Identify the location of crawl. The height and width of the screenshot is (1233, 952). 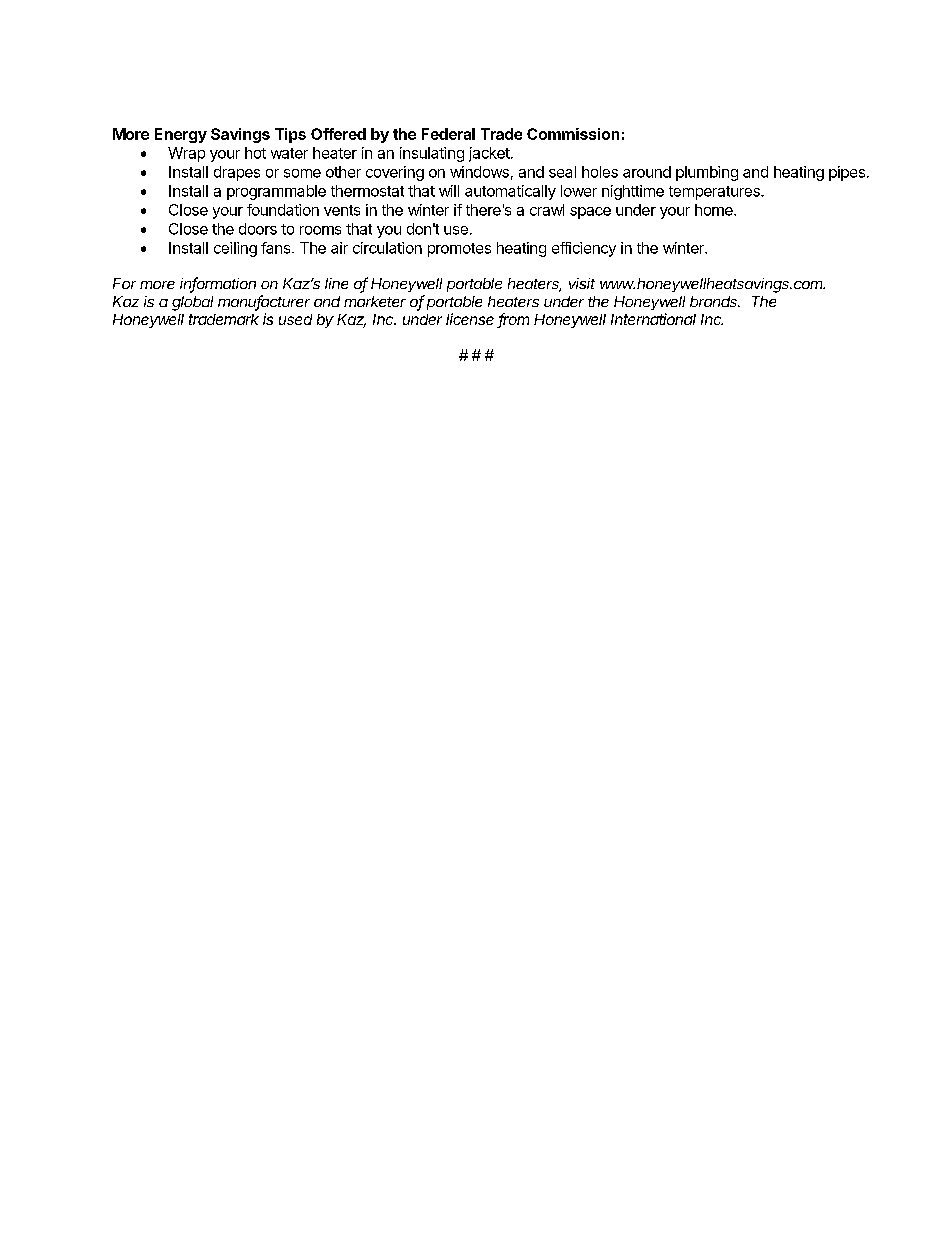
(547, 210).
